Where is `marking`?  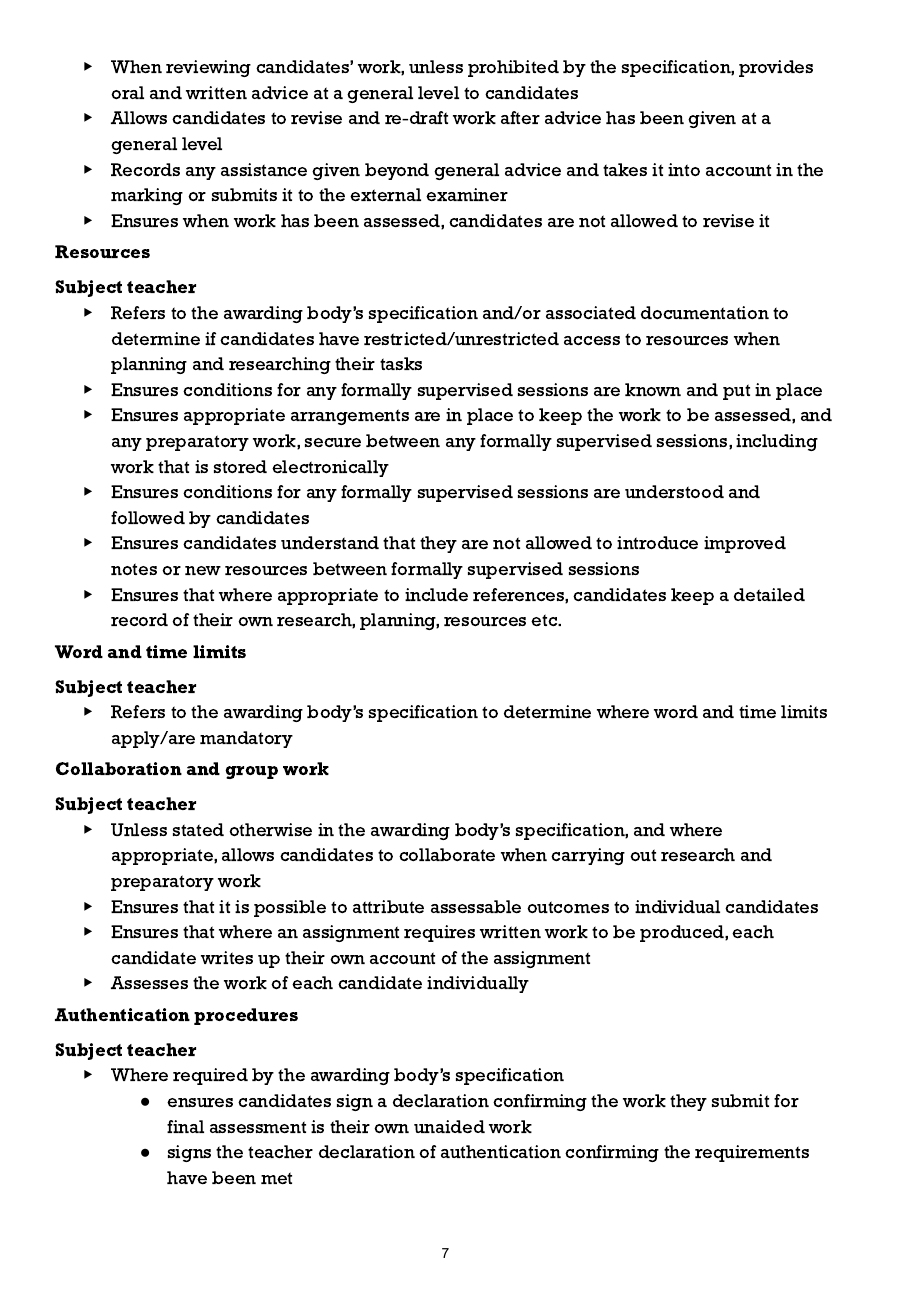
marking is located at coordinates (147, 196).
